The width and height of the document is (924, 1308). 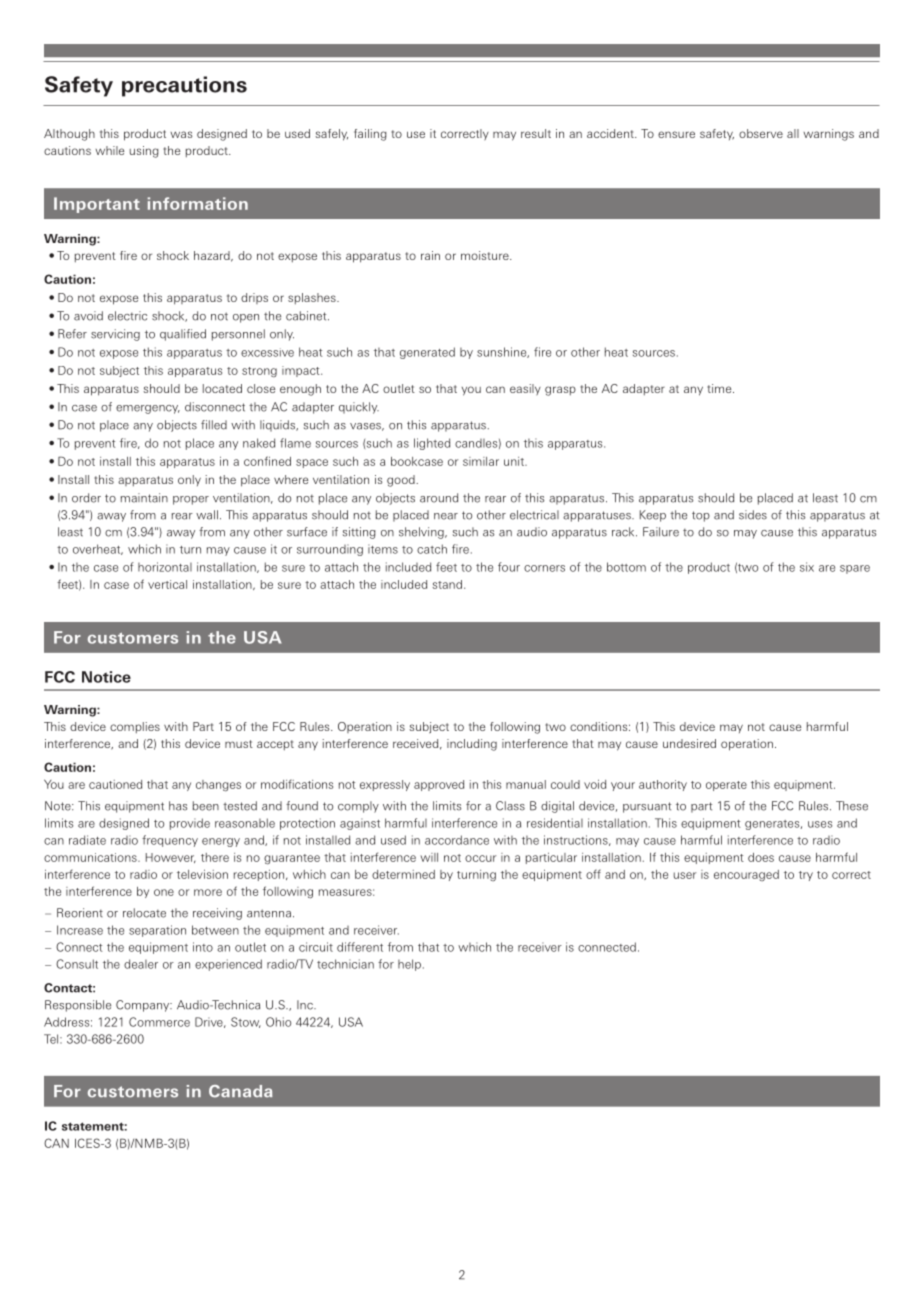 I want to click on result, so click(x=536, y=133).
